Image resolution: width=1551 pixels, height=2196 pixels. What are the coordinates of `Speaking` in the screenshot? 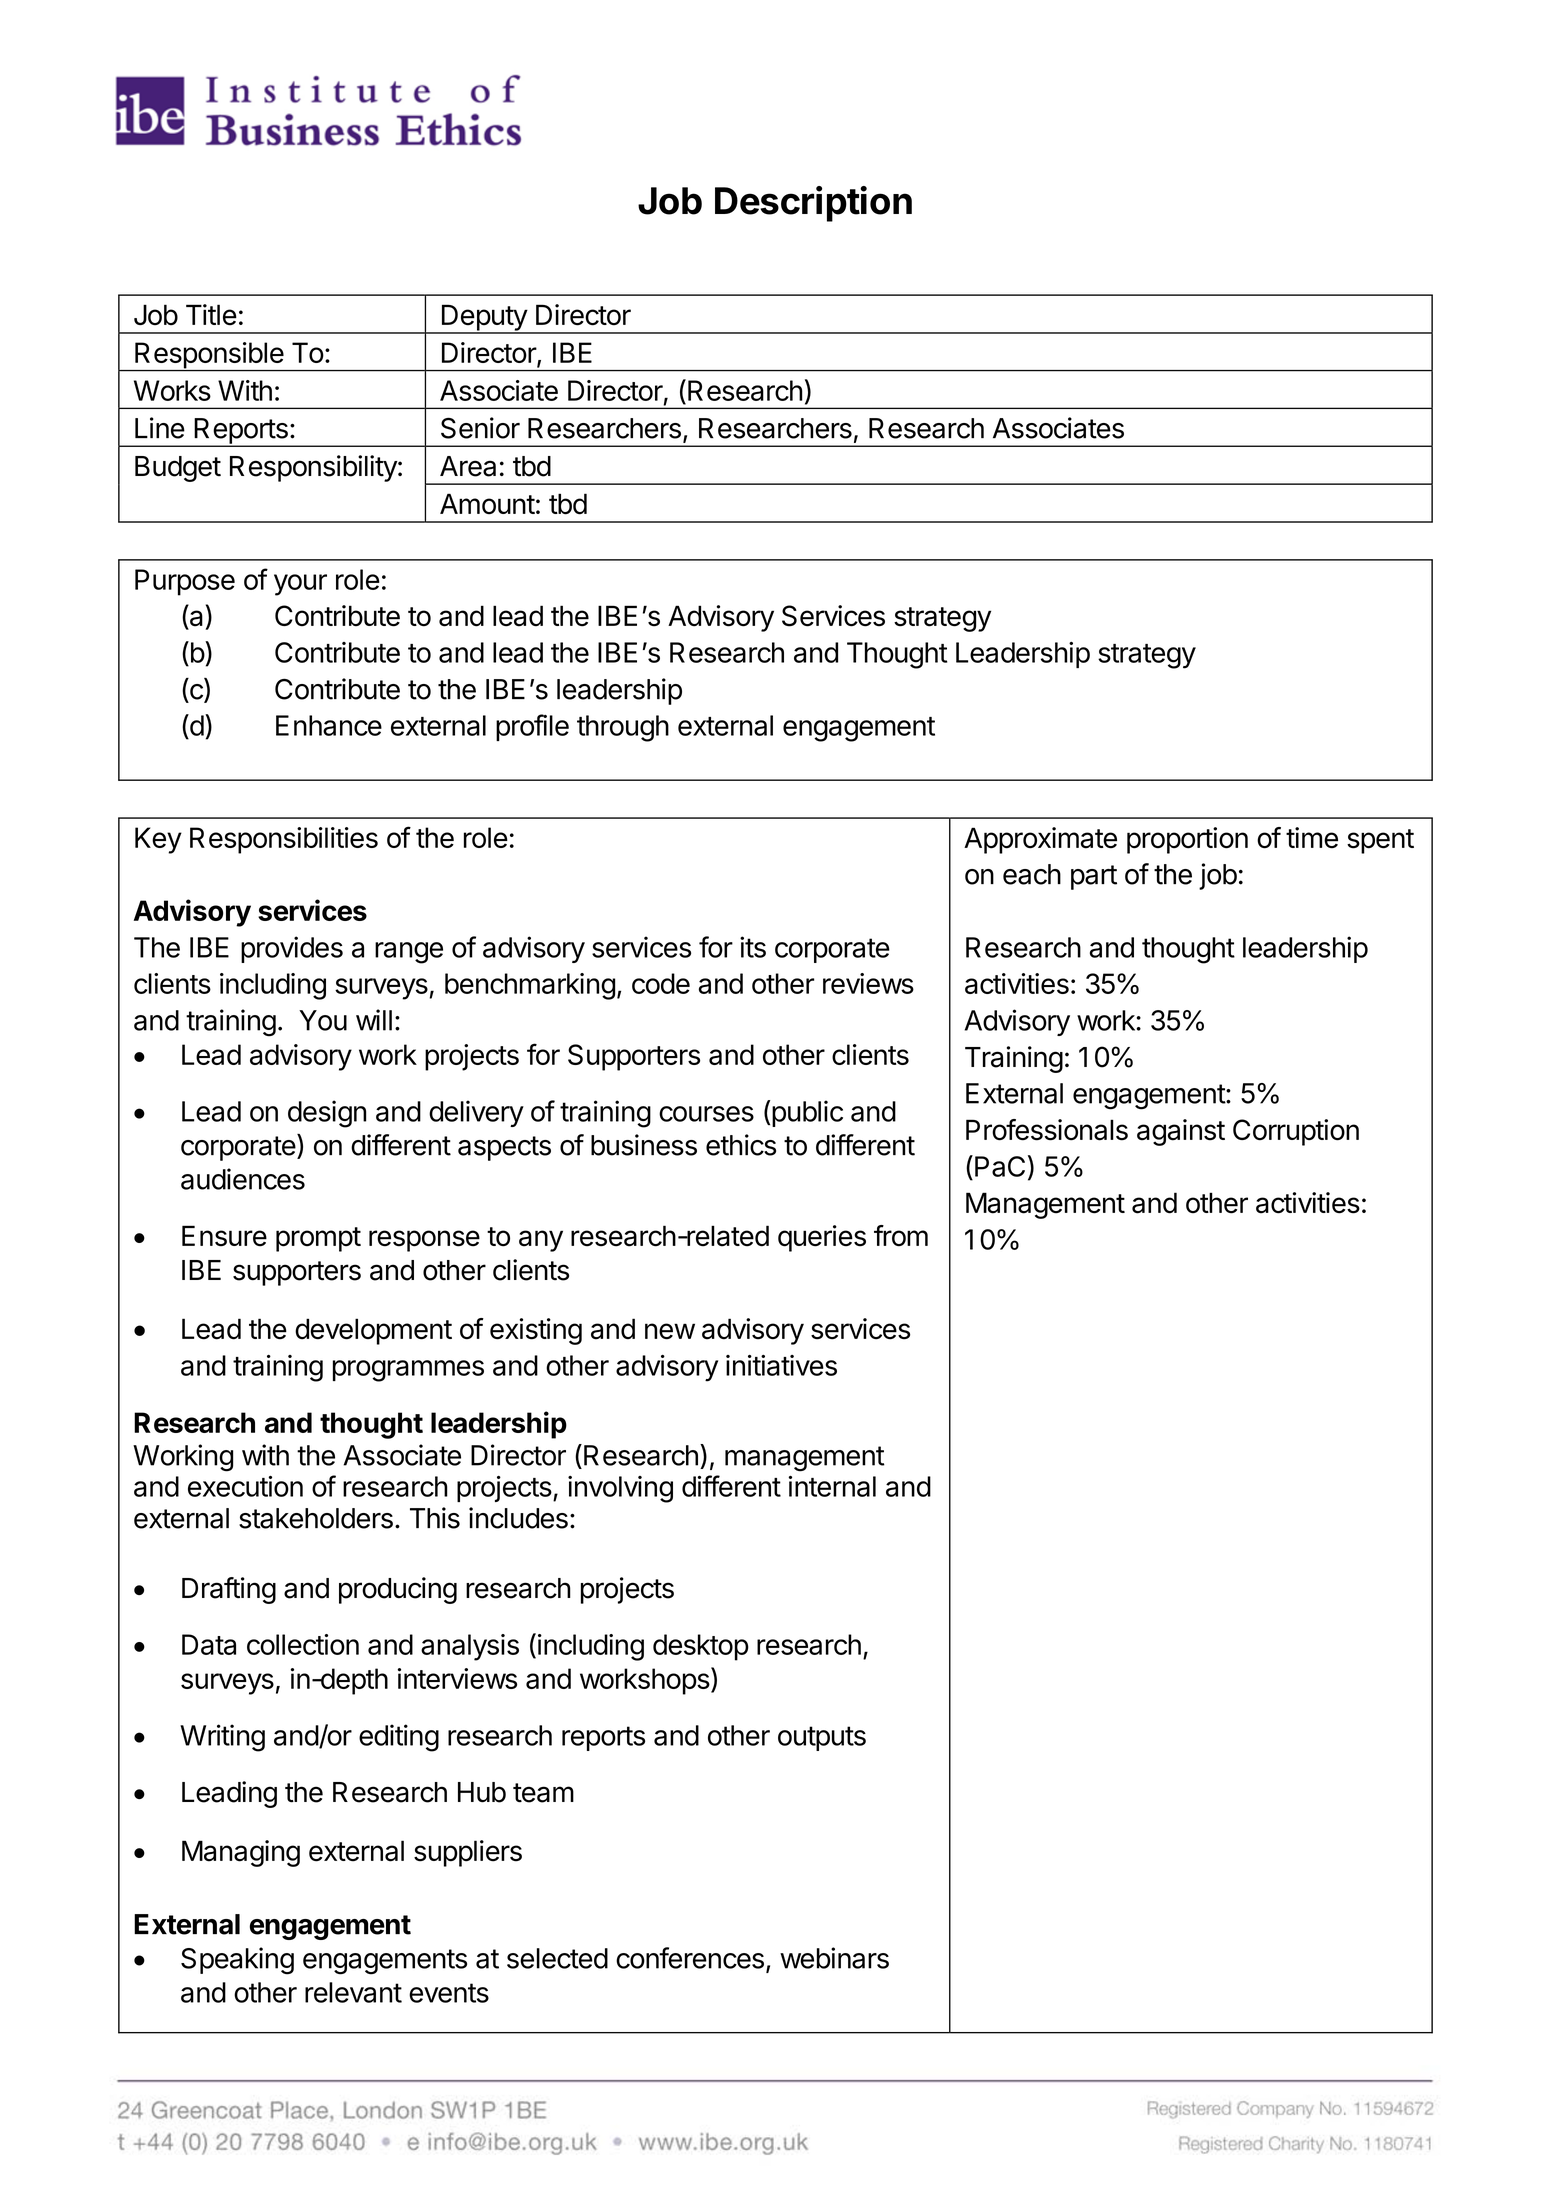 It's located at (237, 1961).
